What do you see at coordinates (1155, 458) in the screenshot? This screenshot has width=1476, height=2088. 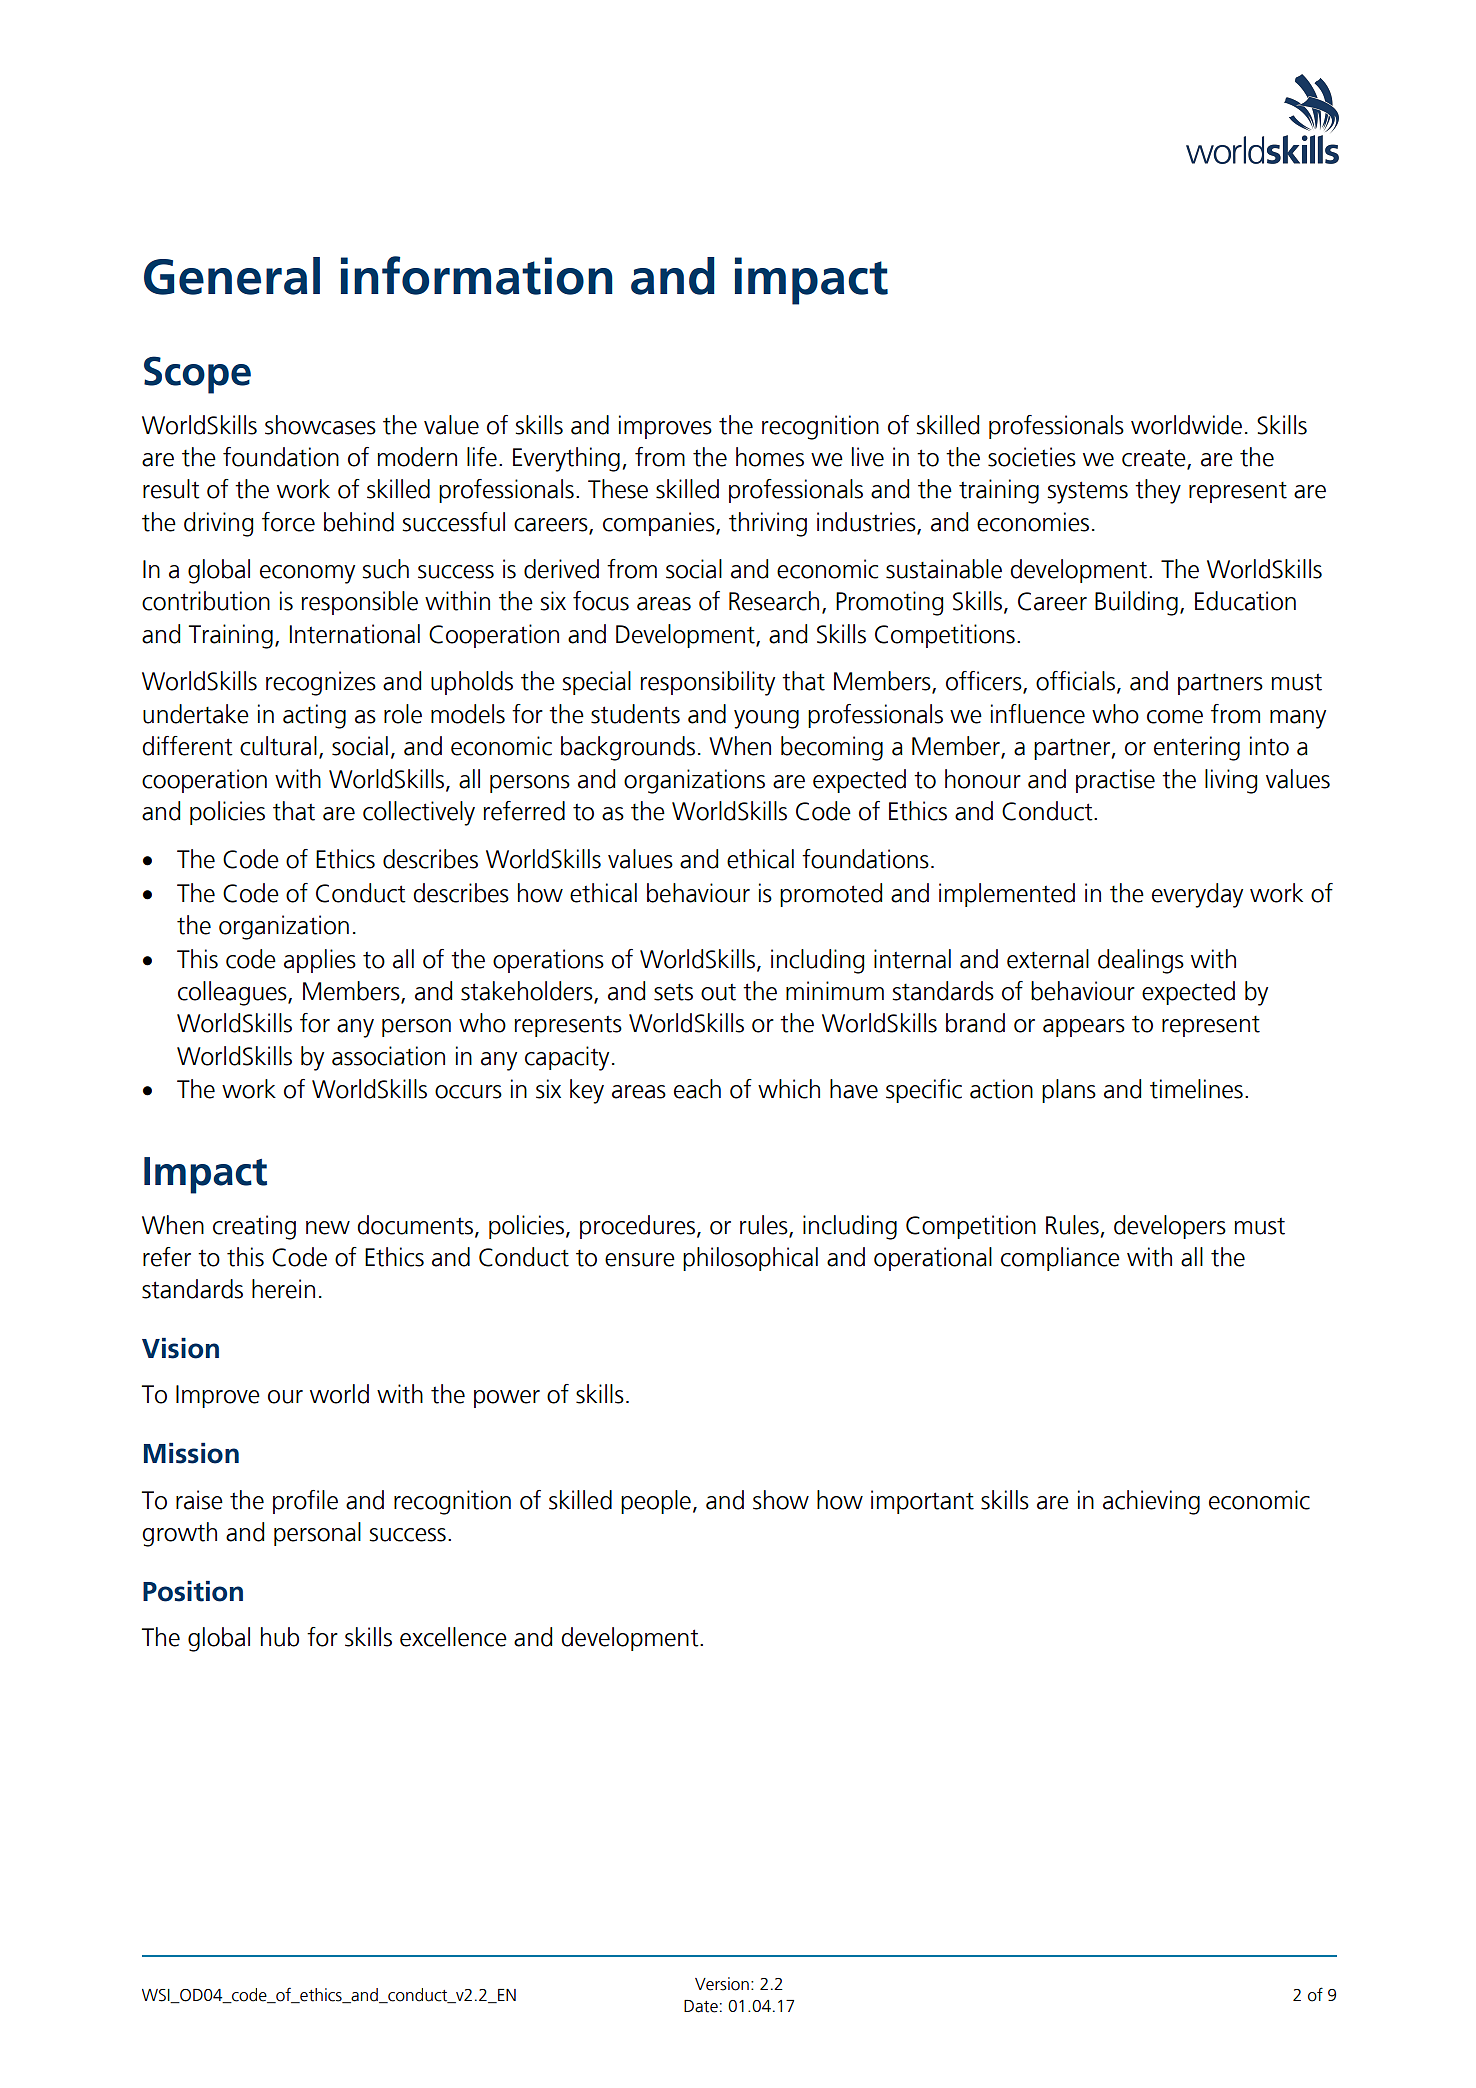 I see `create` at bounding box center [1155, 458].
